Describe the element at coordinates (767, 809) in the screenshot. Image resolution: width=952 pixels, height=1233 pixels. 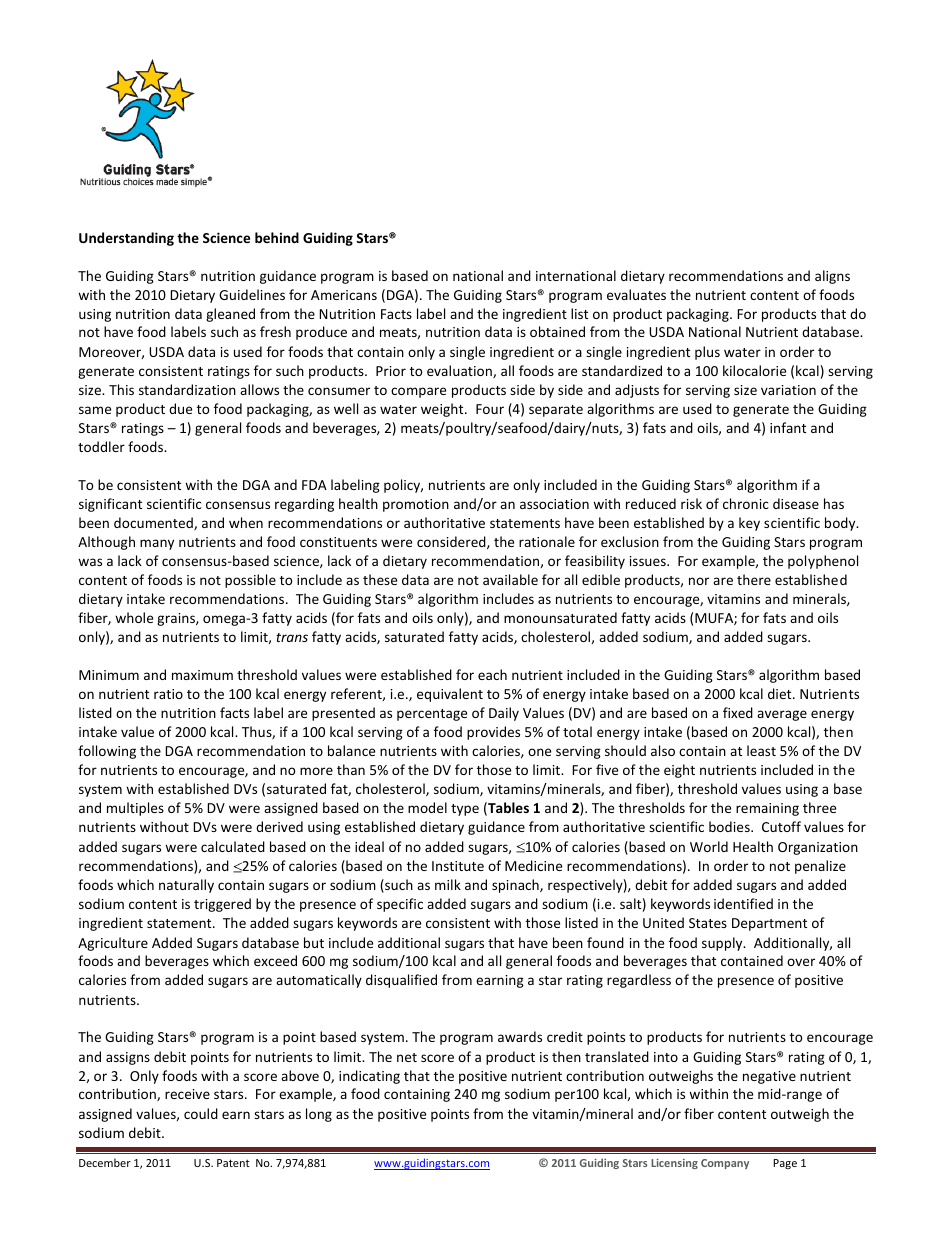
I see `remaining` at that location.
